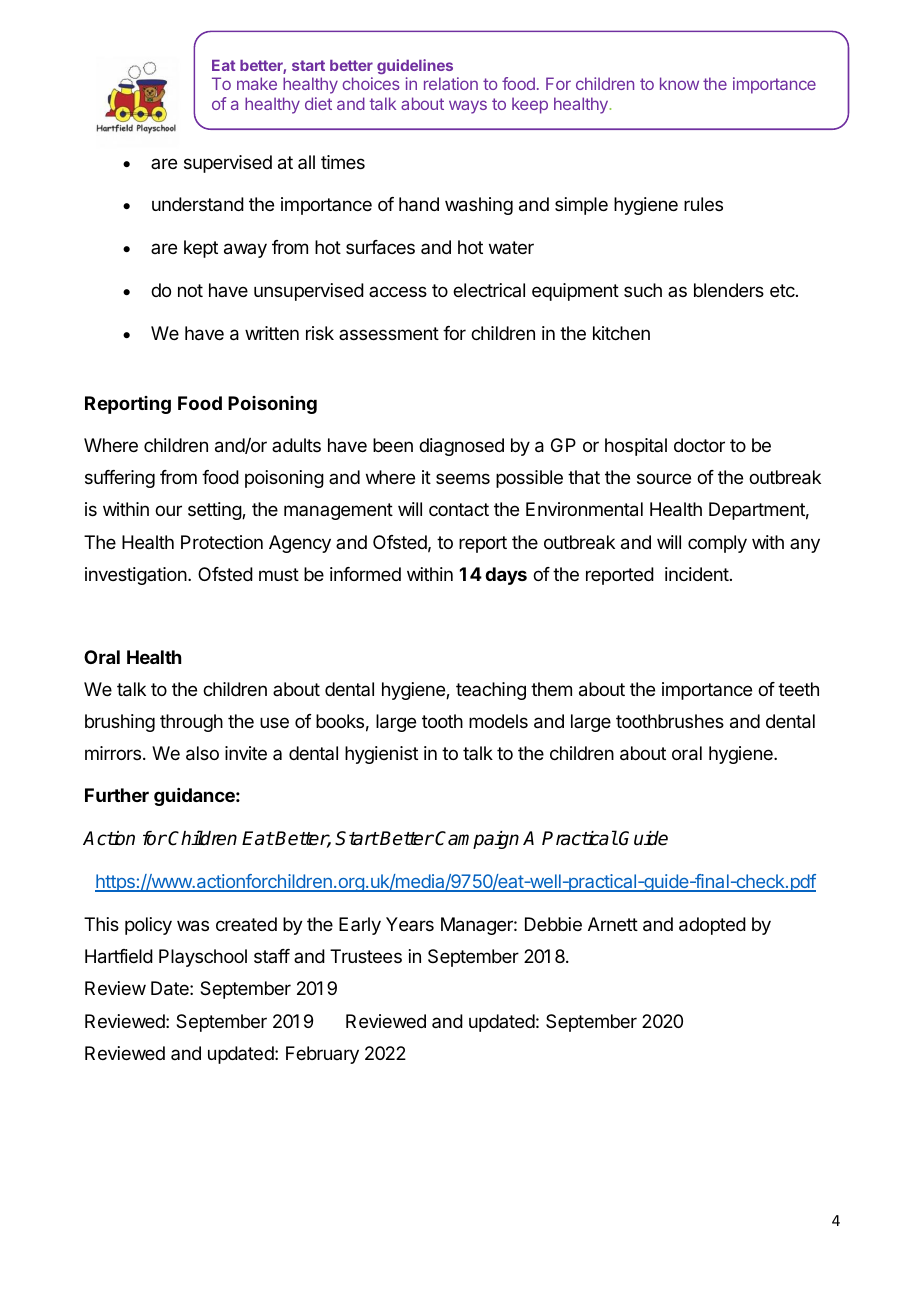 This screenshot has height=1307, width=924. Describe the element at coordinates (506, 576) in the screenshot. I see `days` at that location.
